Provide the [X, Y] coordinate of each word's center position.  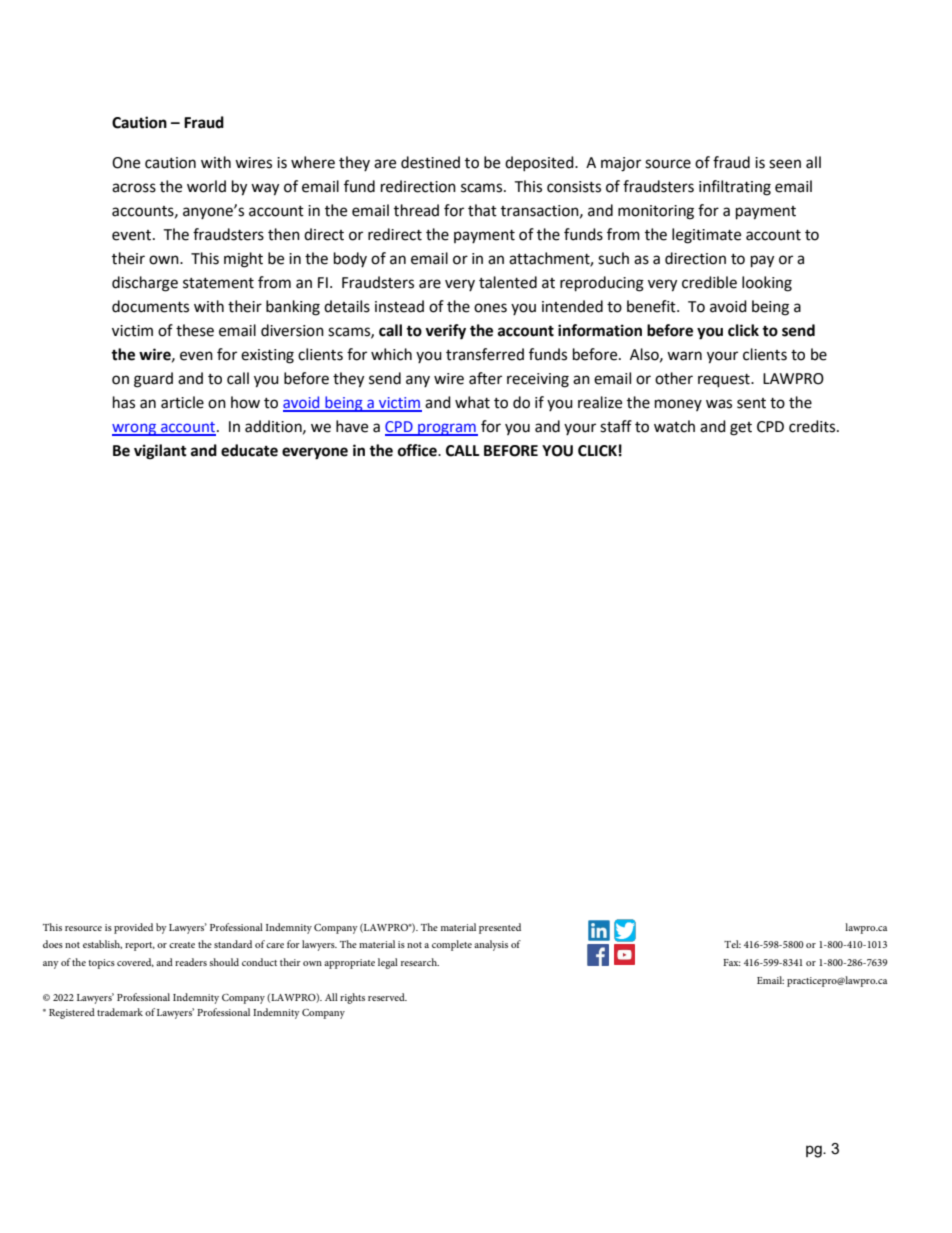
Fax [732, 962]
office [418, 450]
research [420, 962]
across [134, 188]
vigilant [160, 452]
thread [416, 210]
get [741, 429]
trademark [120, 1012]
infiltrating [735, 188]
